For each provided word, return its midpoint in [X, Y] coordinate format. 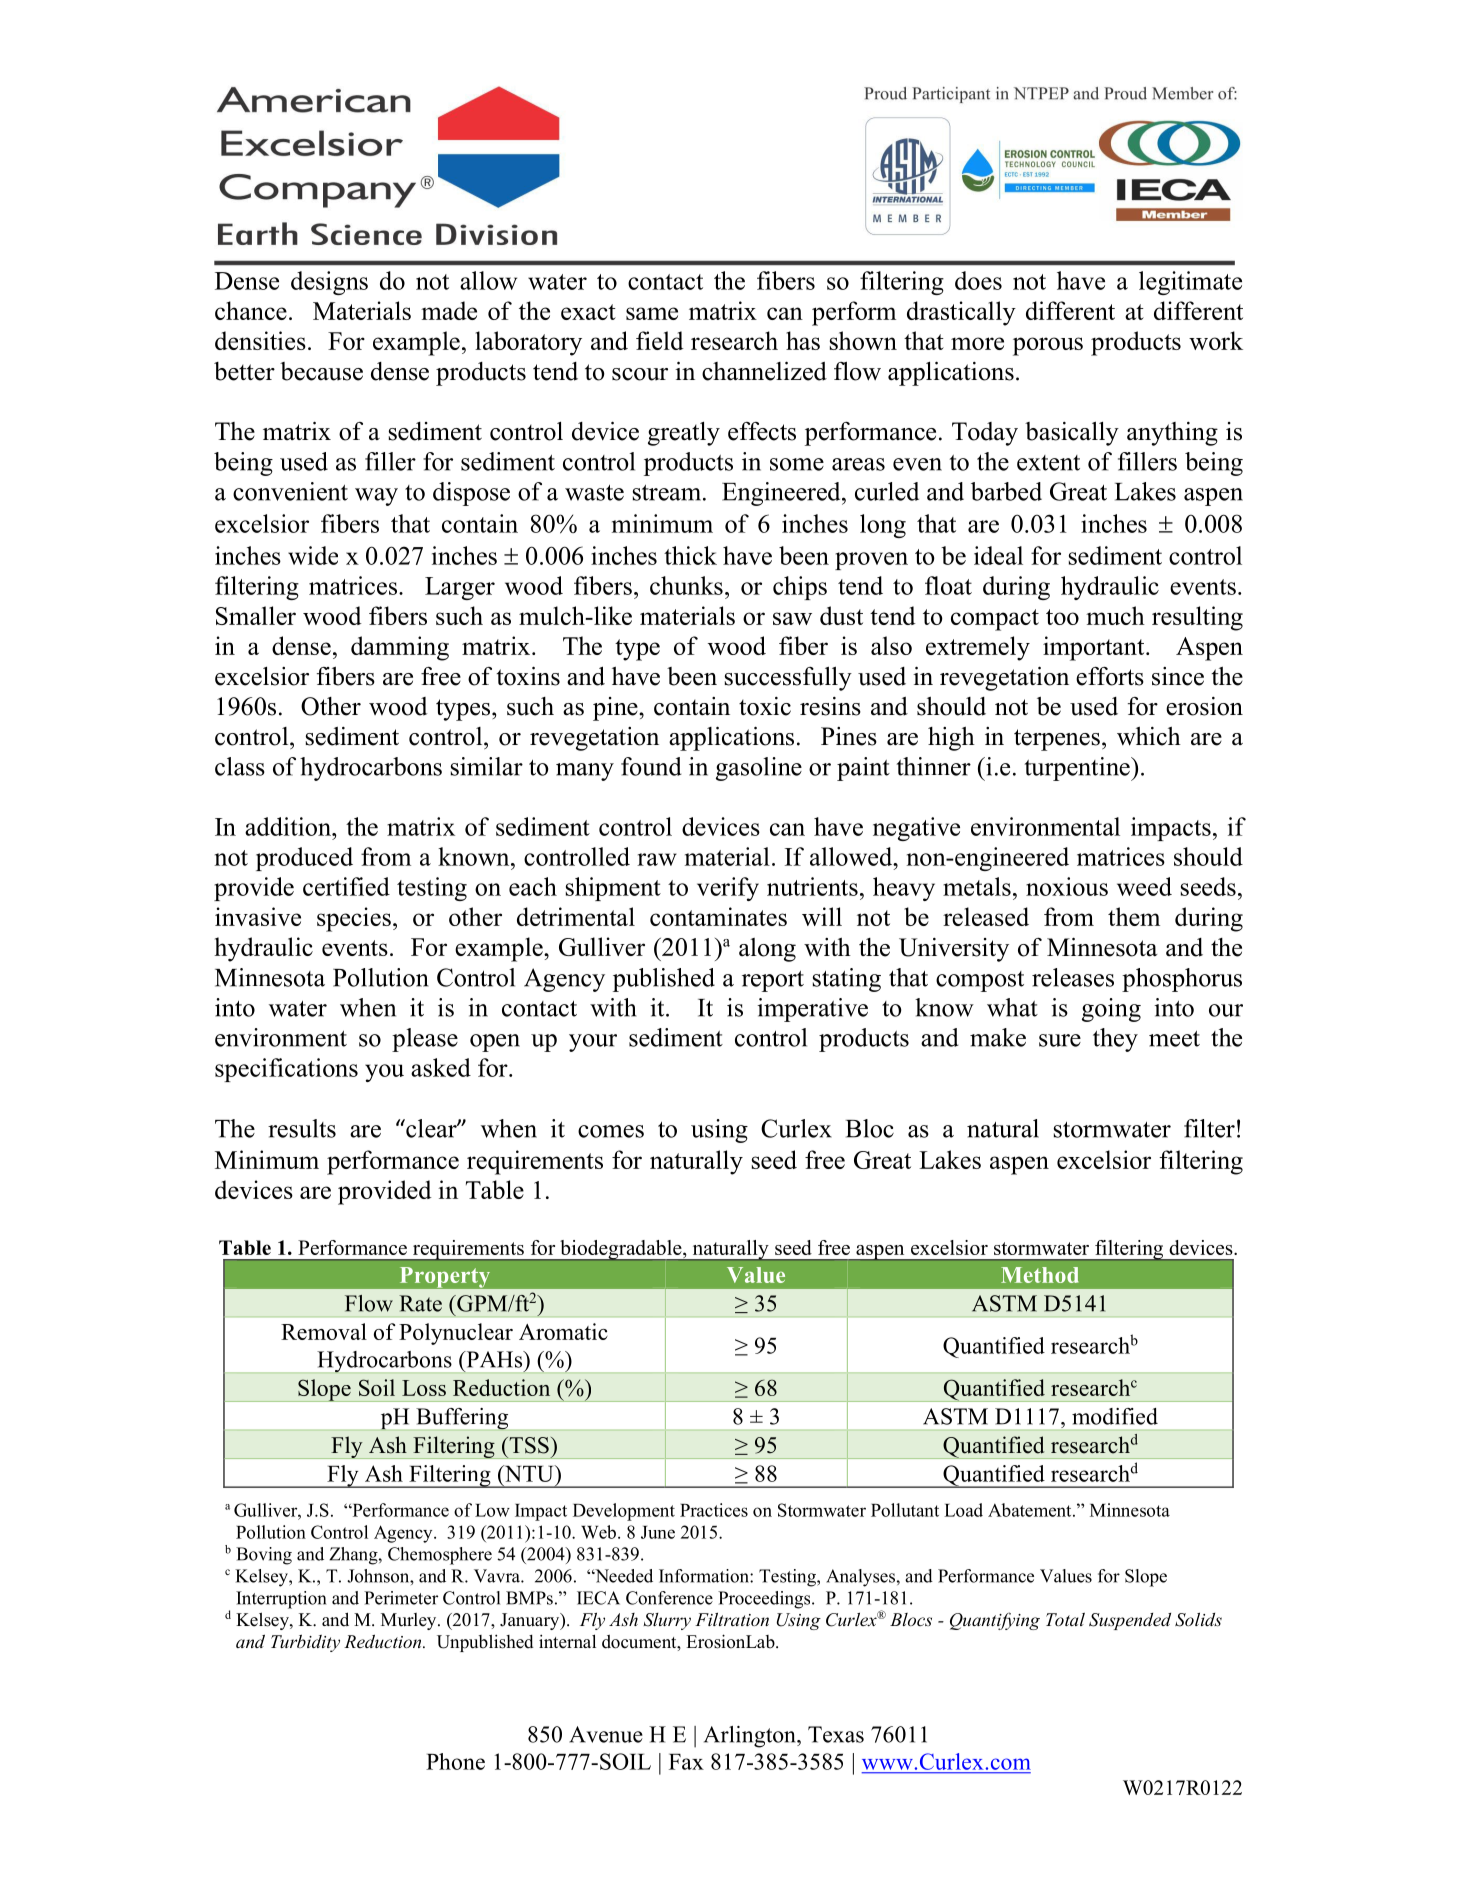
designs [329, 283]
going [1111, 1010]
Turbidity [305, 1643]
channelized [764, 371]
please [425, 1040]
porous [1048, 346]
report [773, 981]
